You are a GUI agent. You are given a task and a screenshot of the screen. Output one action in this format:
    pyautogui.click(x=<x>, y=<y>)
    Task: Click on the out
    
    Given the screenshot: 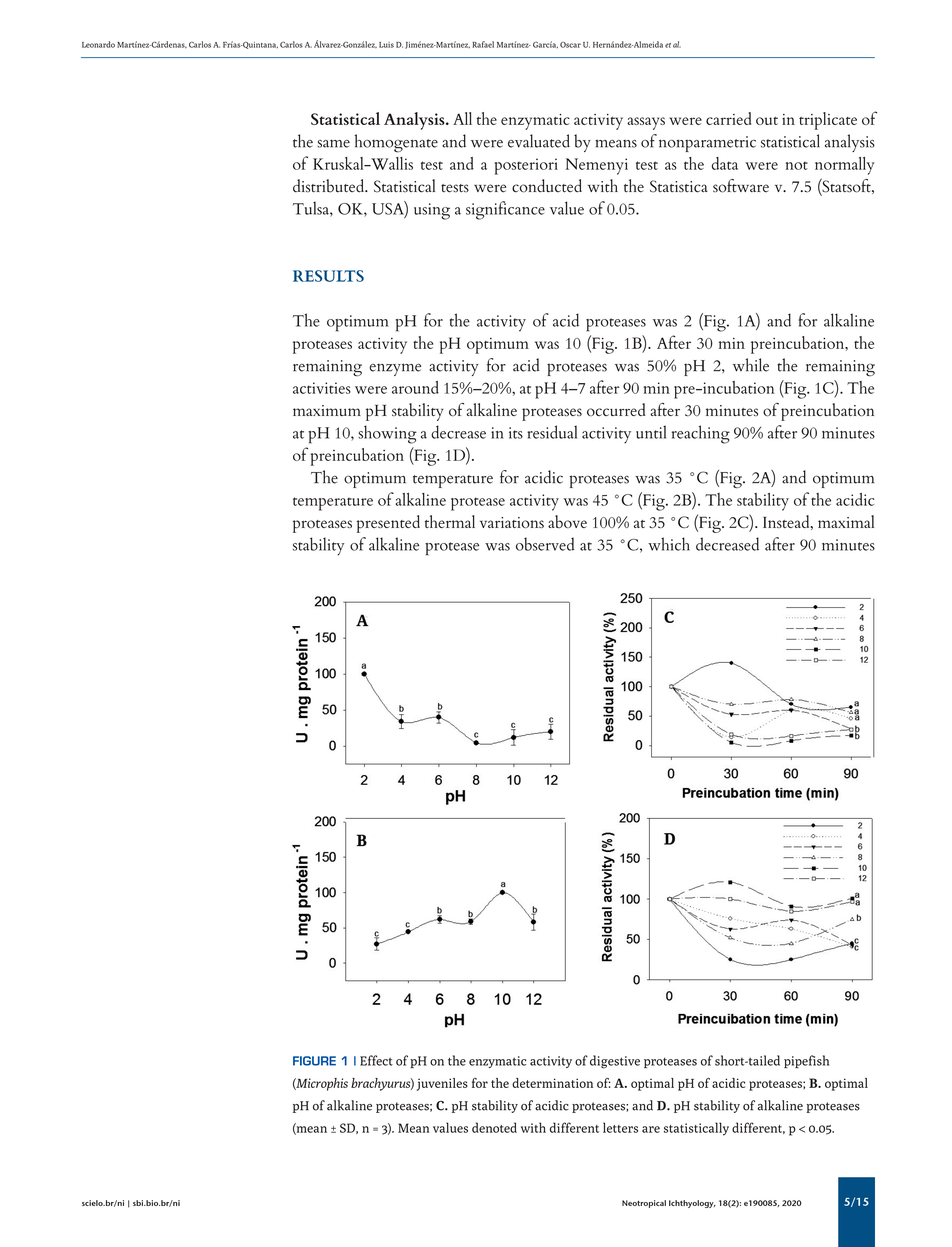 What is the action you would take?
    pyautogui.click(x=767, y=121)
